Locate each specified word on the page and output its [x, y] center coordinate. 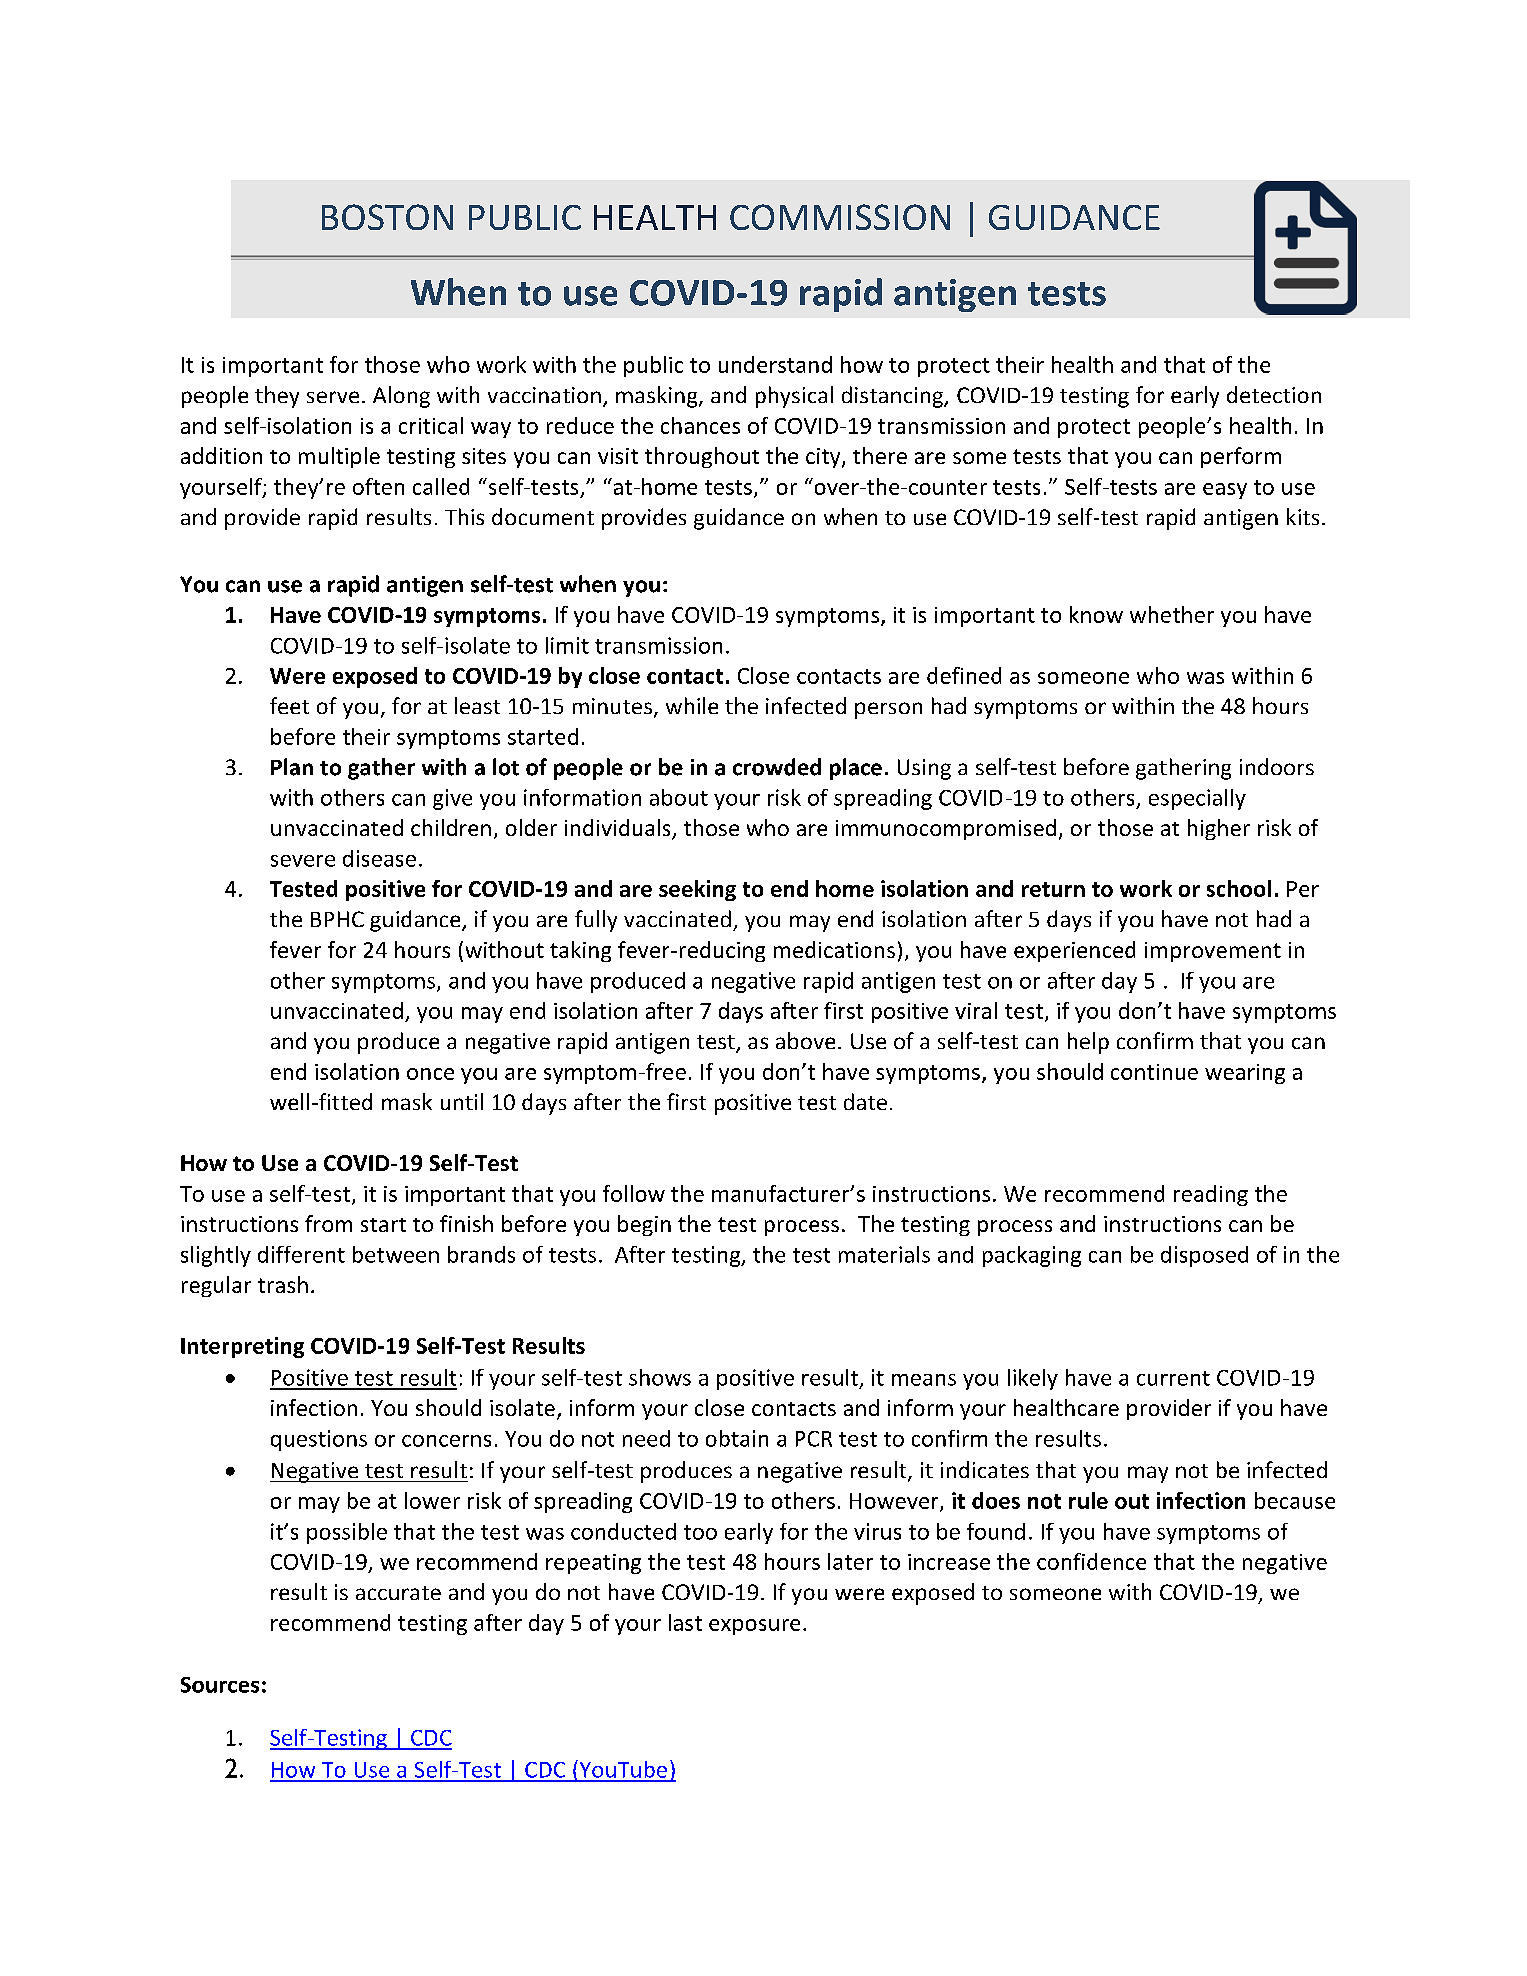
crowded [777, 767]
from [328, 1223]
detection [1274, 394]
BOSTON [387, 217]
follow [634, 1193]
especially [1197, 799]
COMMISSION [840, 217]
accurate [398, 1593]
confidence [1091, 1561]
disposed [1204, 1256]
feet [289, 705]
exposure [754, 1627]
